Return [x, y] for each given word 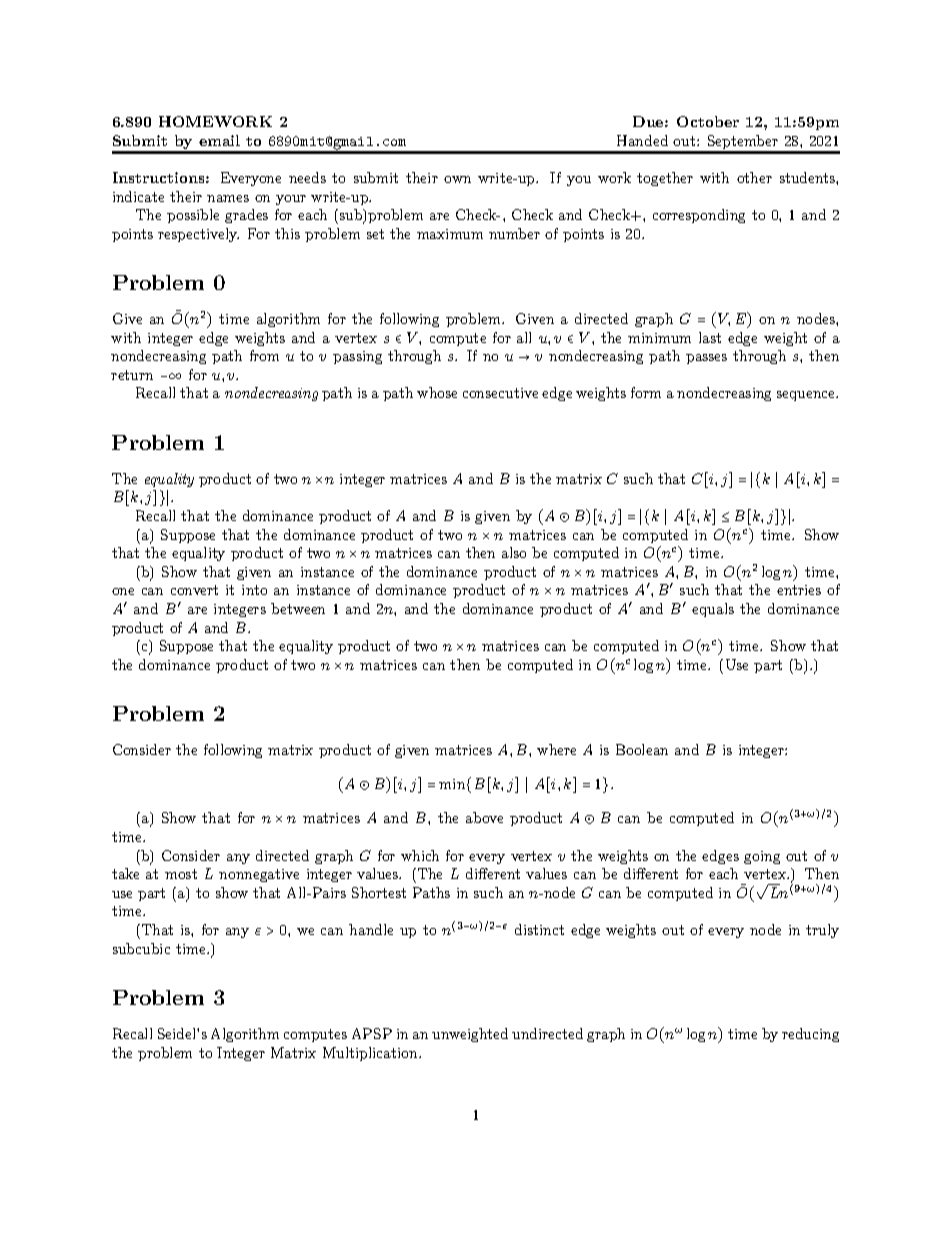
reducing [810, 1035]
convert [194, 590]
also [514, 552]
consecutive [500, 393]
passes [706, 359]
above [484, 817]
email [219, 140]
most [181, 874]
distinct [539, 929]
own [457, 179]
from [264, 355]
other [754, 177]
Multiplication [371, 1054]
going [762, 857]
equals [713, 610]
